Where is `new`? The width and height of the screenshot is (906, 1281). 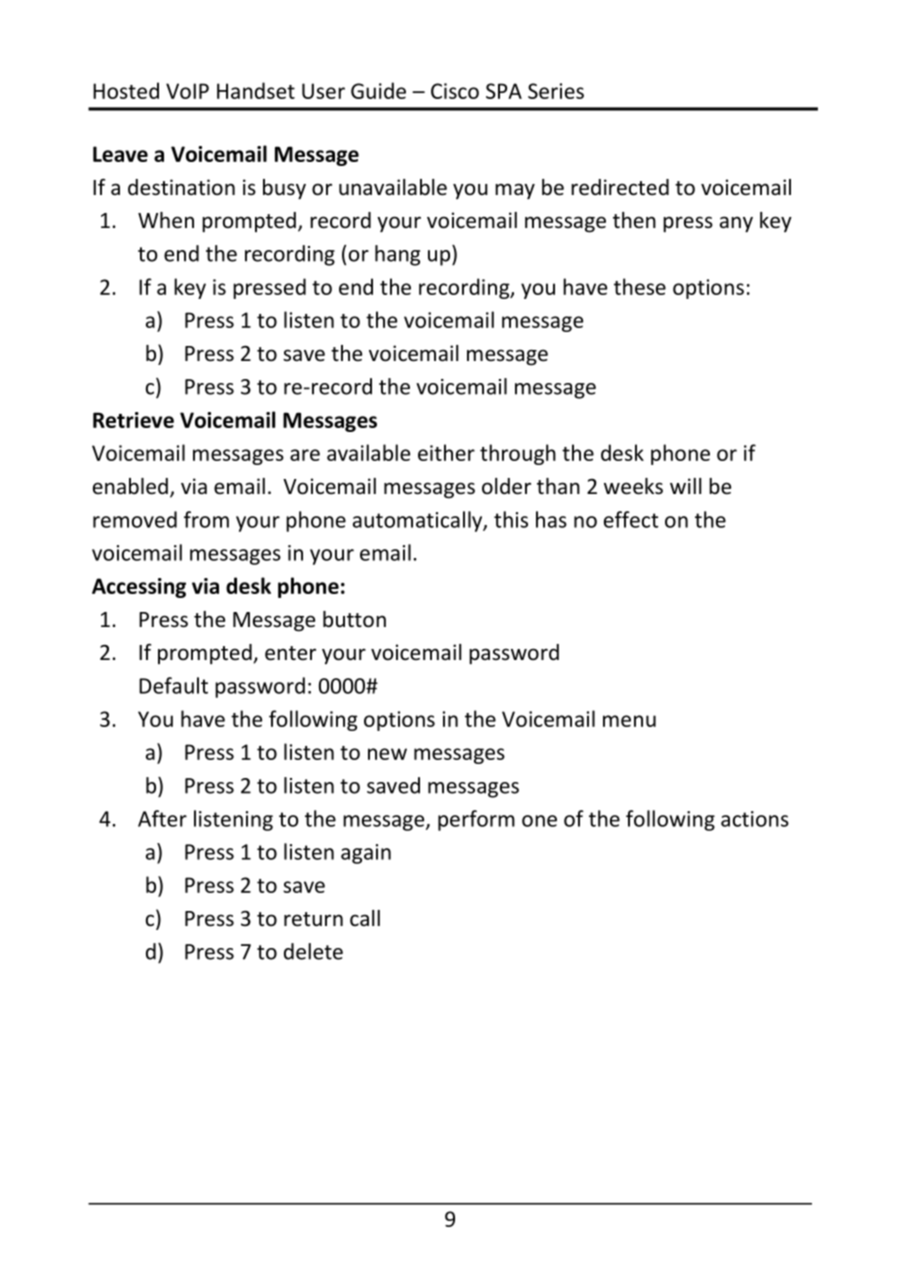
new is located at coordinates (387, 754).
